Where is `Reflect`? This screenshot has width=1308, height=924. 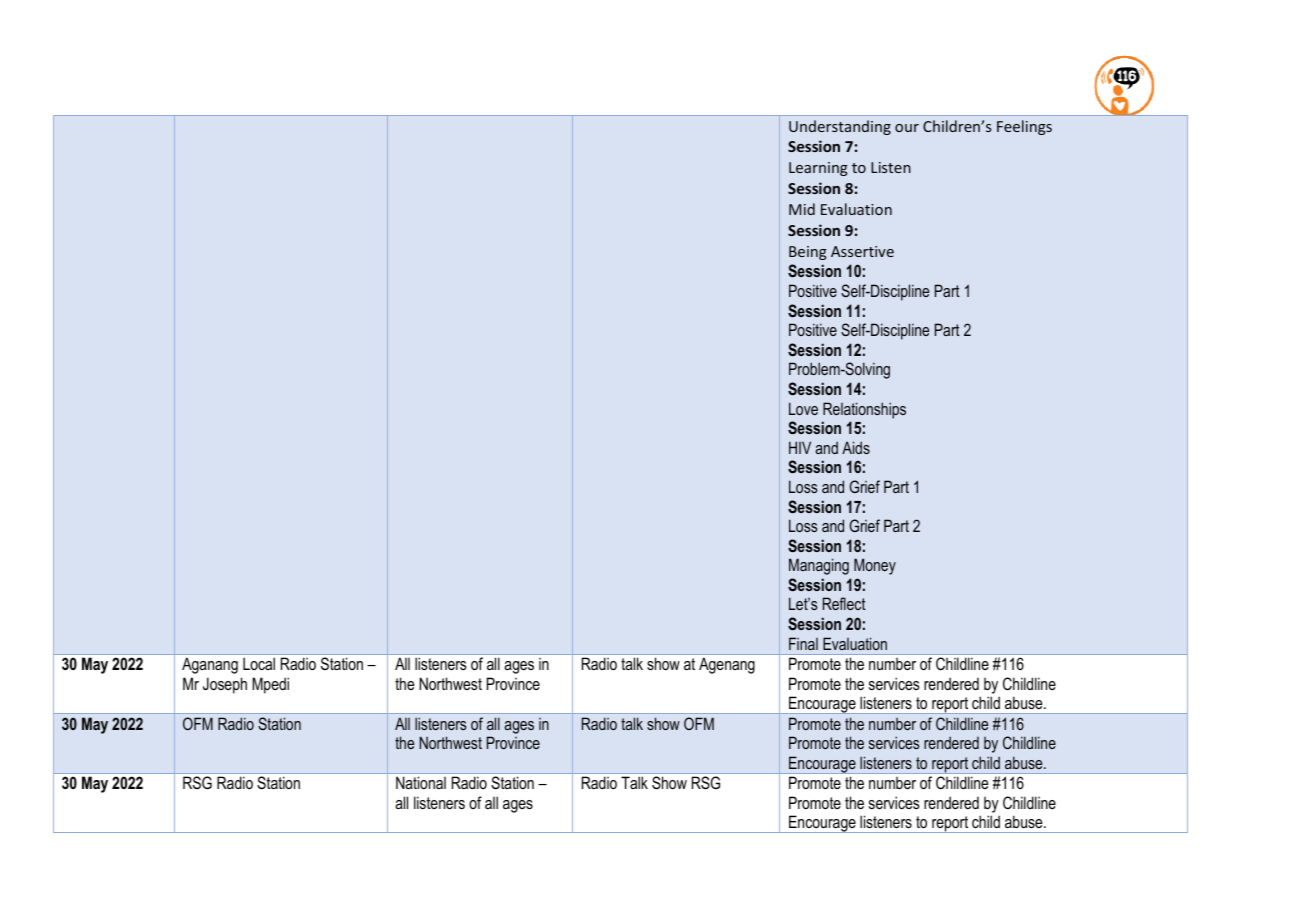 Reflect is located at coordinates (844, 603).
